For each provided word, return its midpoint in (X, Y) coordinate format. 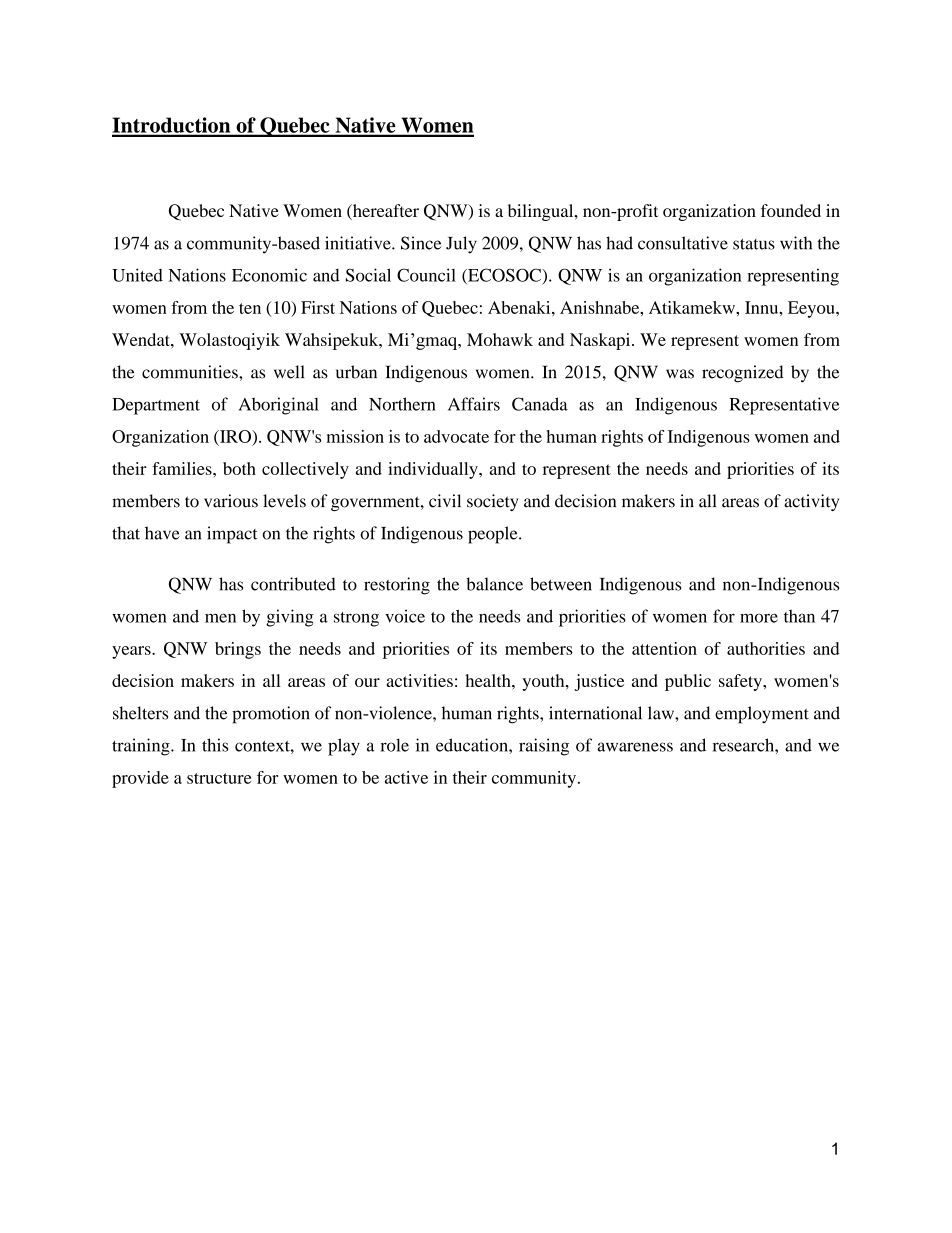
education (473, 745)
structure (219, 778)
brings (238, 650)
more (759, 618)
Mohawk (500, 339)
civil (445, 501)
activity (811, 502)
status (754, 244)
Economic (269, 275)
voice (405, 616)
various (231, 501)
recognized (743, 374)
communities (191, 372)
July (461, 245)
